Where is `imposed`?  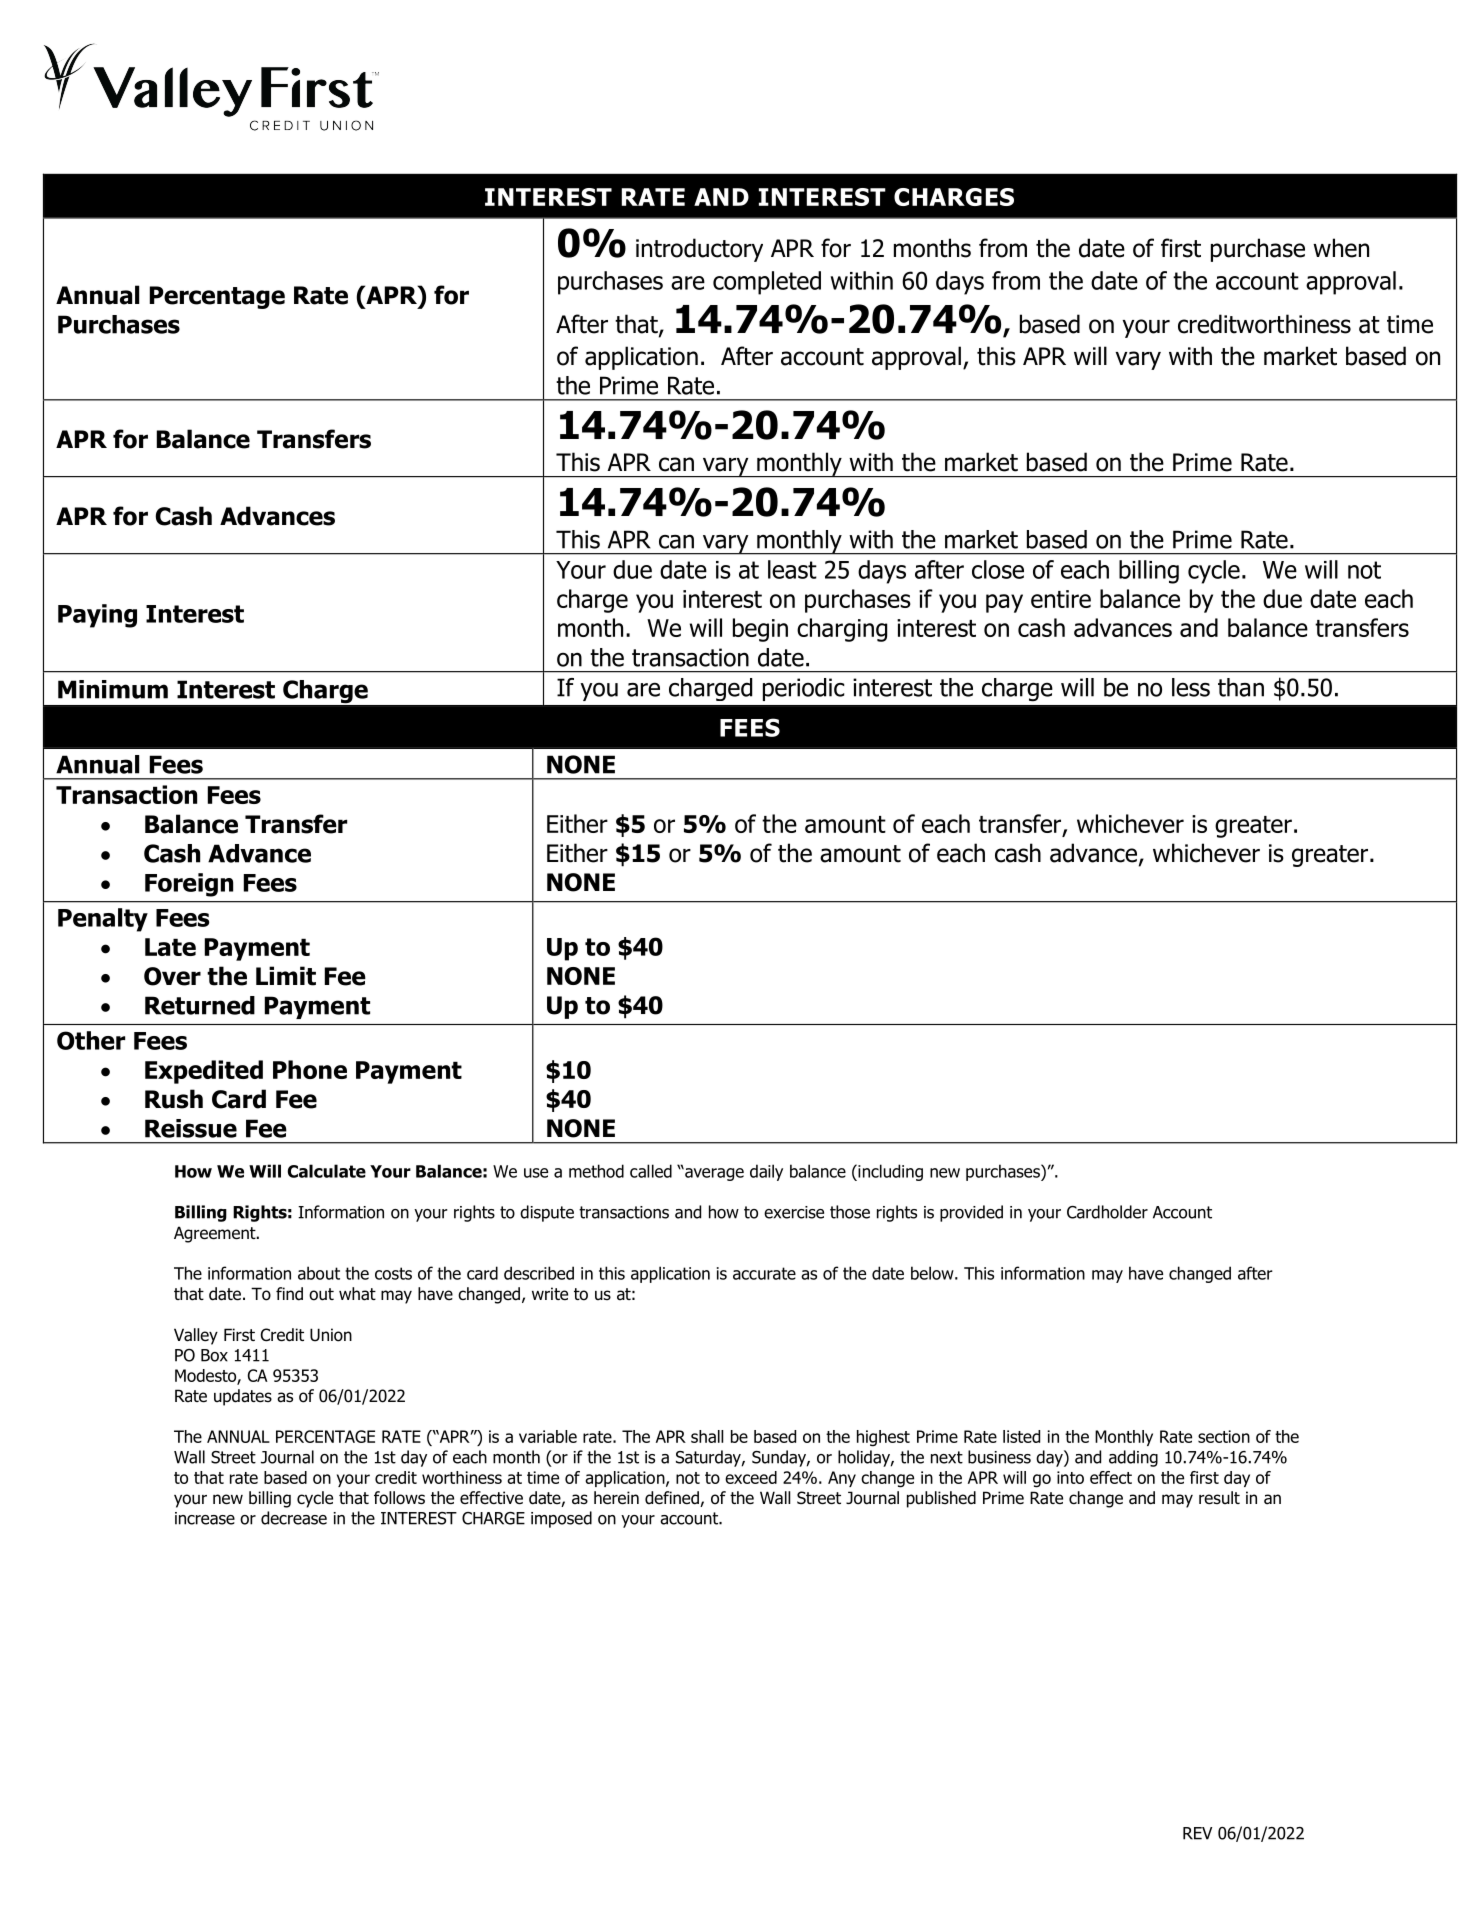 imposed is located at coordinates (561, 1519).
